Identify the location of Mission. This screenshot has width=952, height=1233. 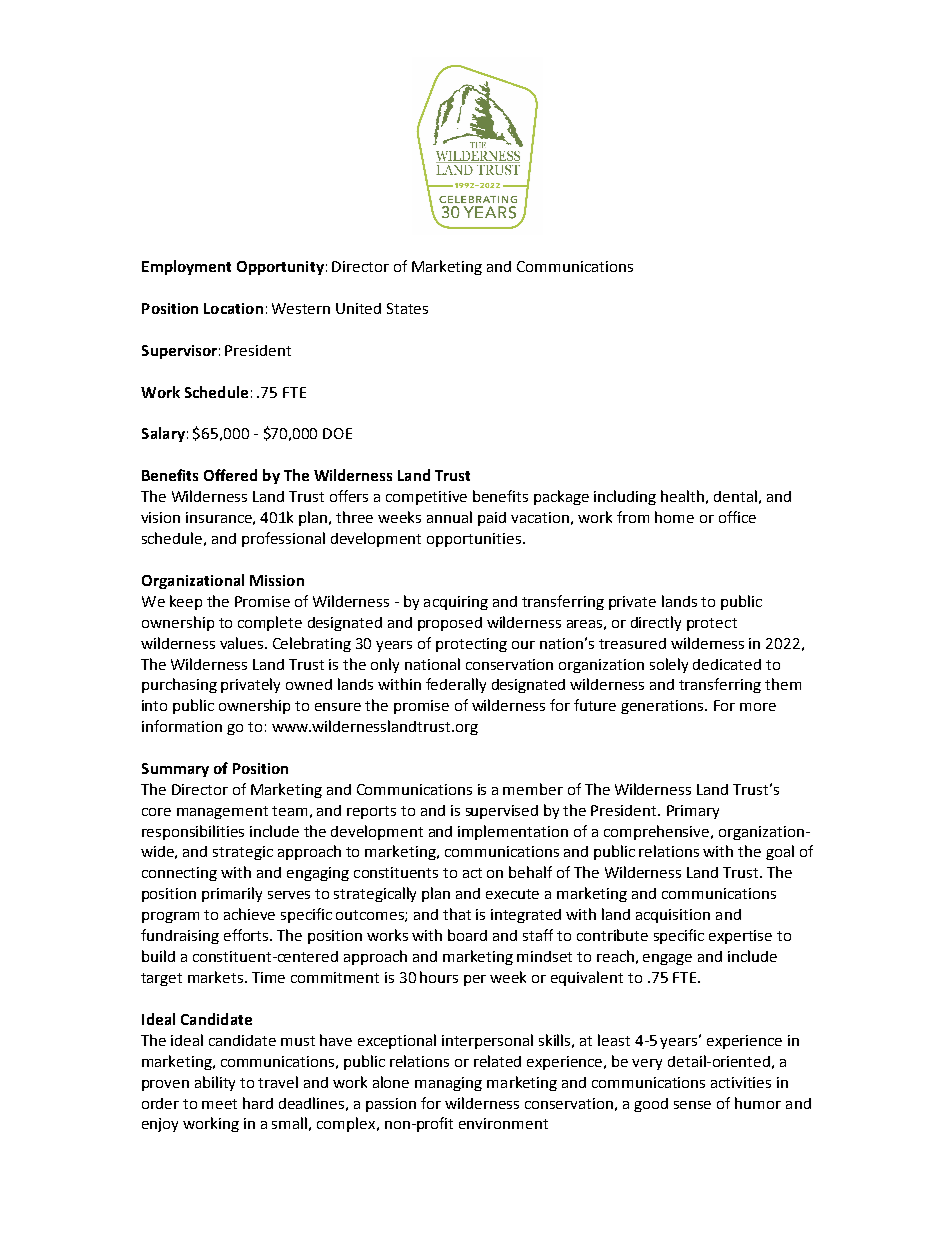
(277, 580).
